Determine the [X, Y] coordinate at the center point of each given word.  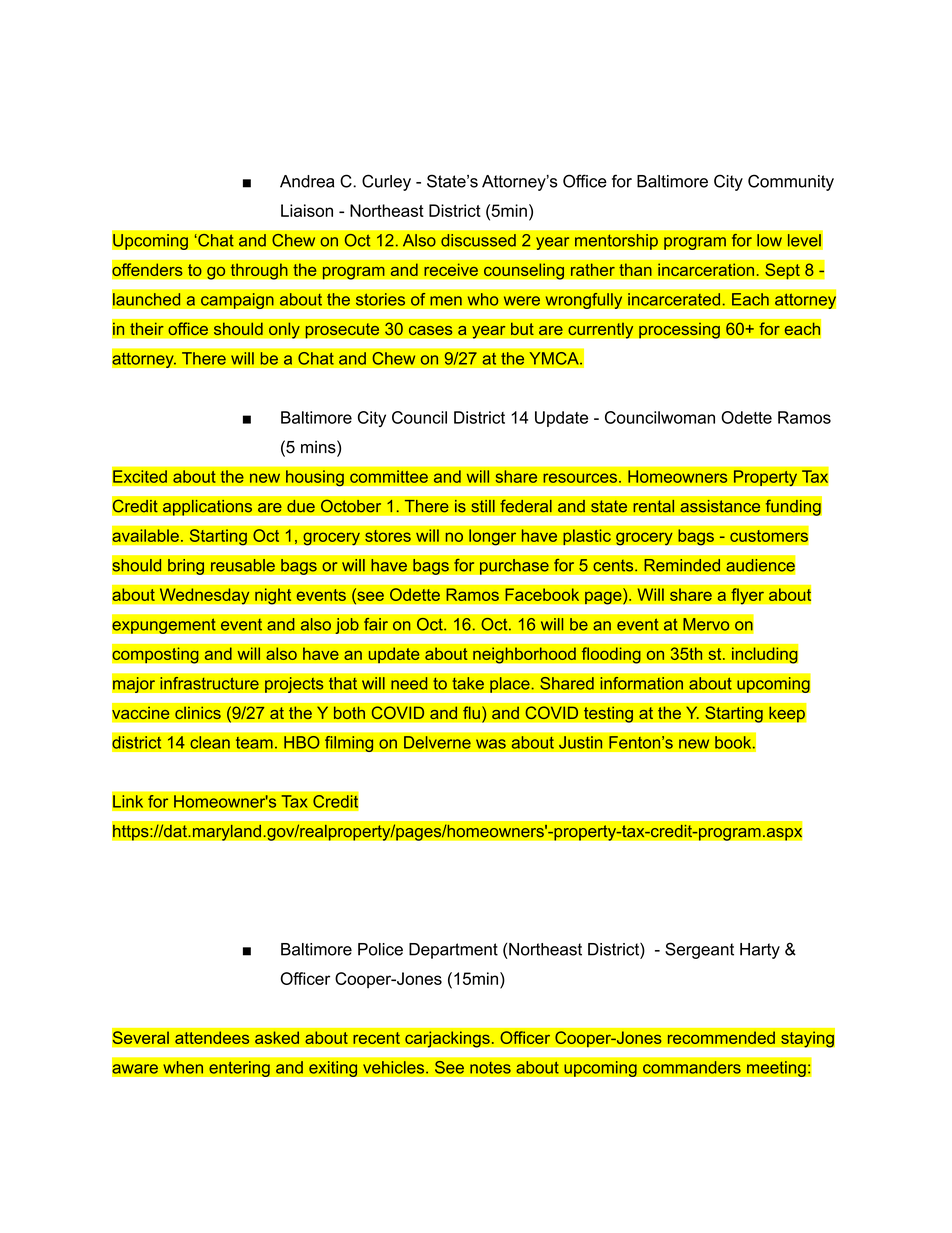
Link [128, 801]
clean [210, 742]
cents [614, 565]
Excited [140, 476]
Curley [386, 182]
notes [490, 1067]
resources [580, 478]
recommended [721, 1037]
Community [791, 182]
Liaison [307, 210]
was [491, 744]
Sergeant [699, 950]
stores [388, 536]
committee [389, 476]
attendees [212, 1037]
